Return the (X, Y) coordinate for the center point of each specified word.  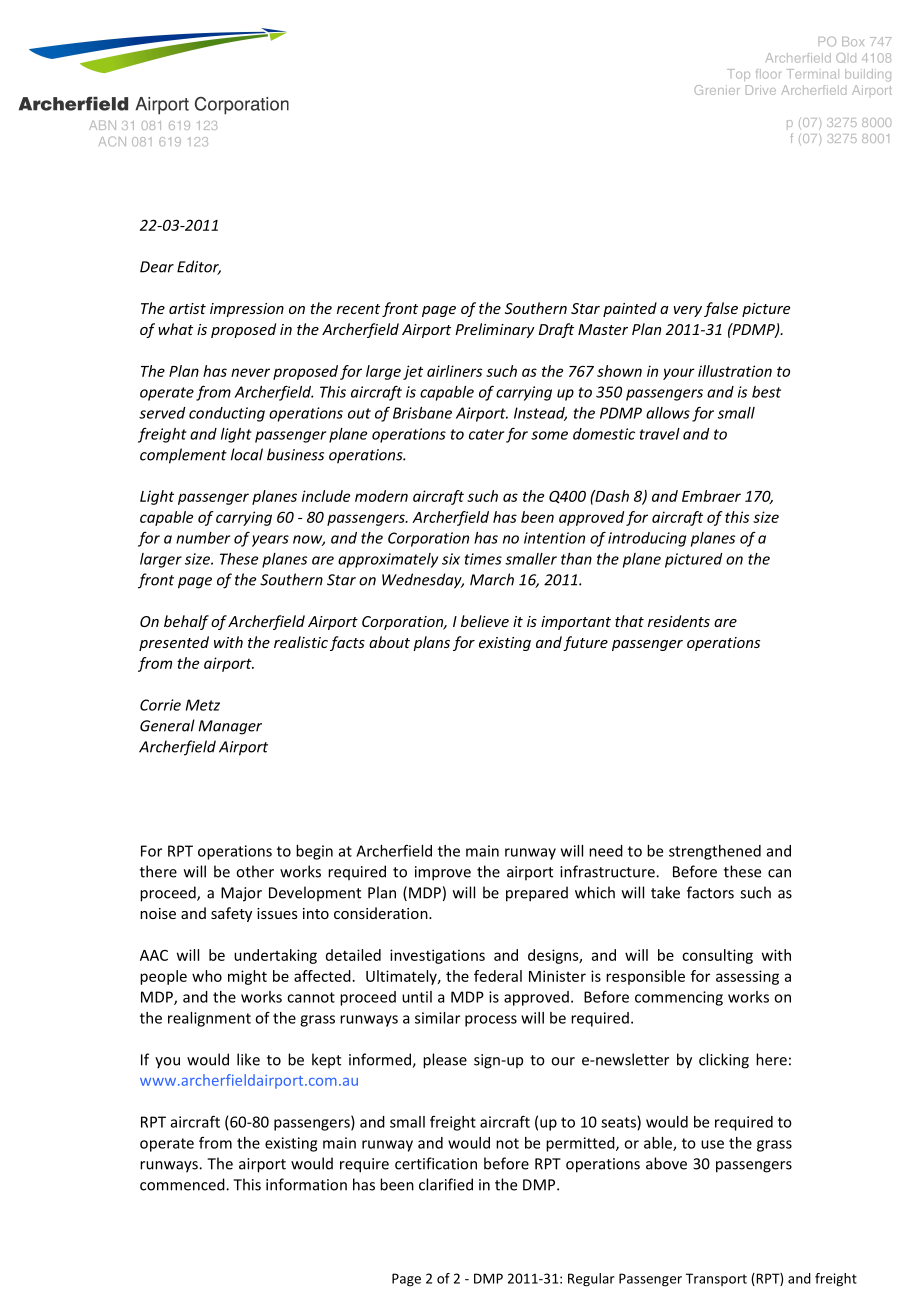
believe (485, 621)
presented (174, 643)
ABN (102, 125)
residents (679, 621)
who (207, 976)
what (175, 329)
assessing (747, 977)
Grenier (717, 90)
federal (498, 976)
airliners (454, 371)
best (766, 392)
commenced (183, 1184)
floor (768, 74)
